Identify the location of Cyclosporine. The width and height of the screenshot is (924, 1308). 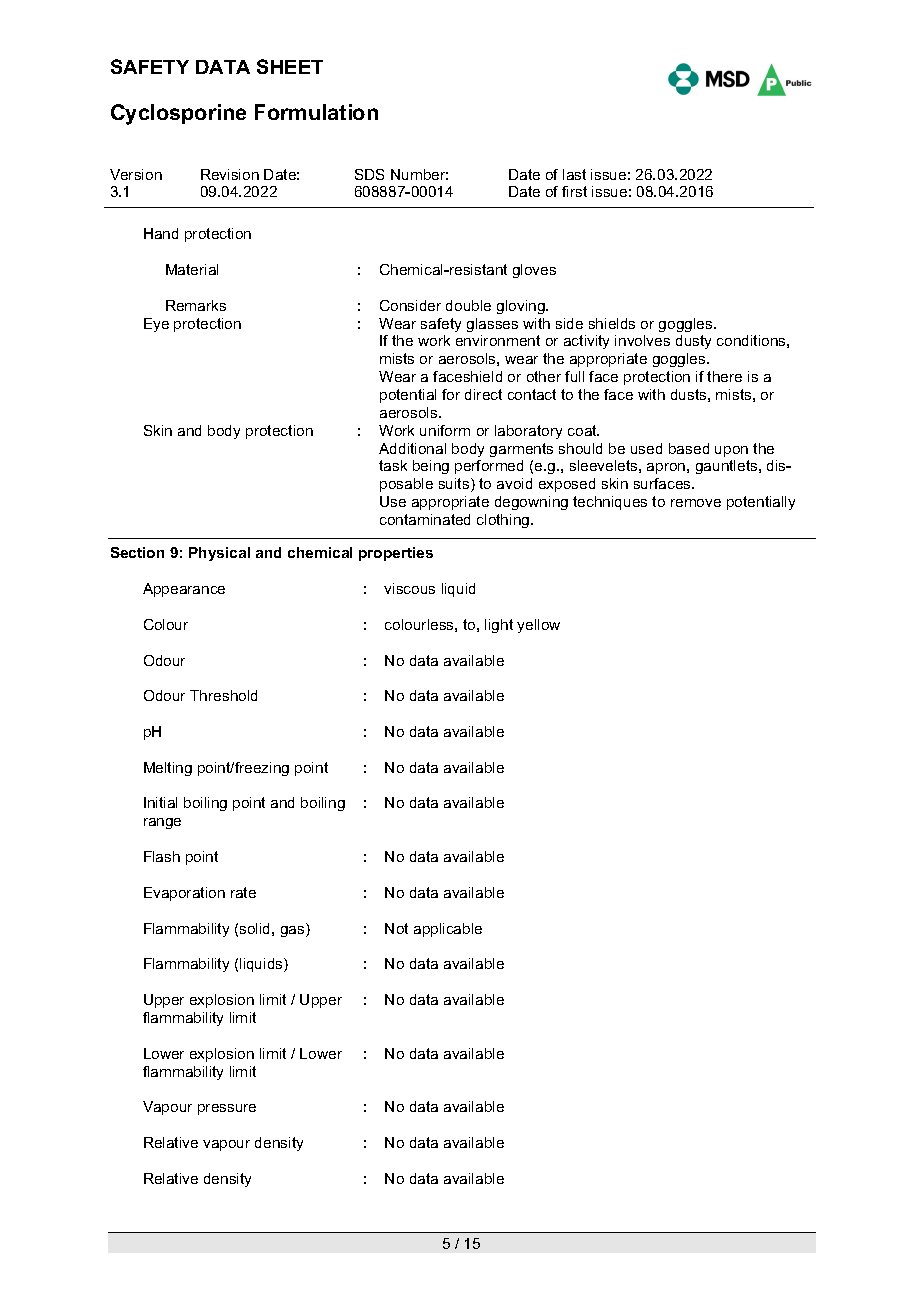
(178, 114).
